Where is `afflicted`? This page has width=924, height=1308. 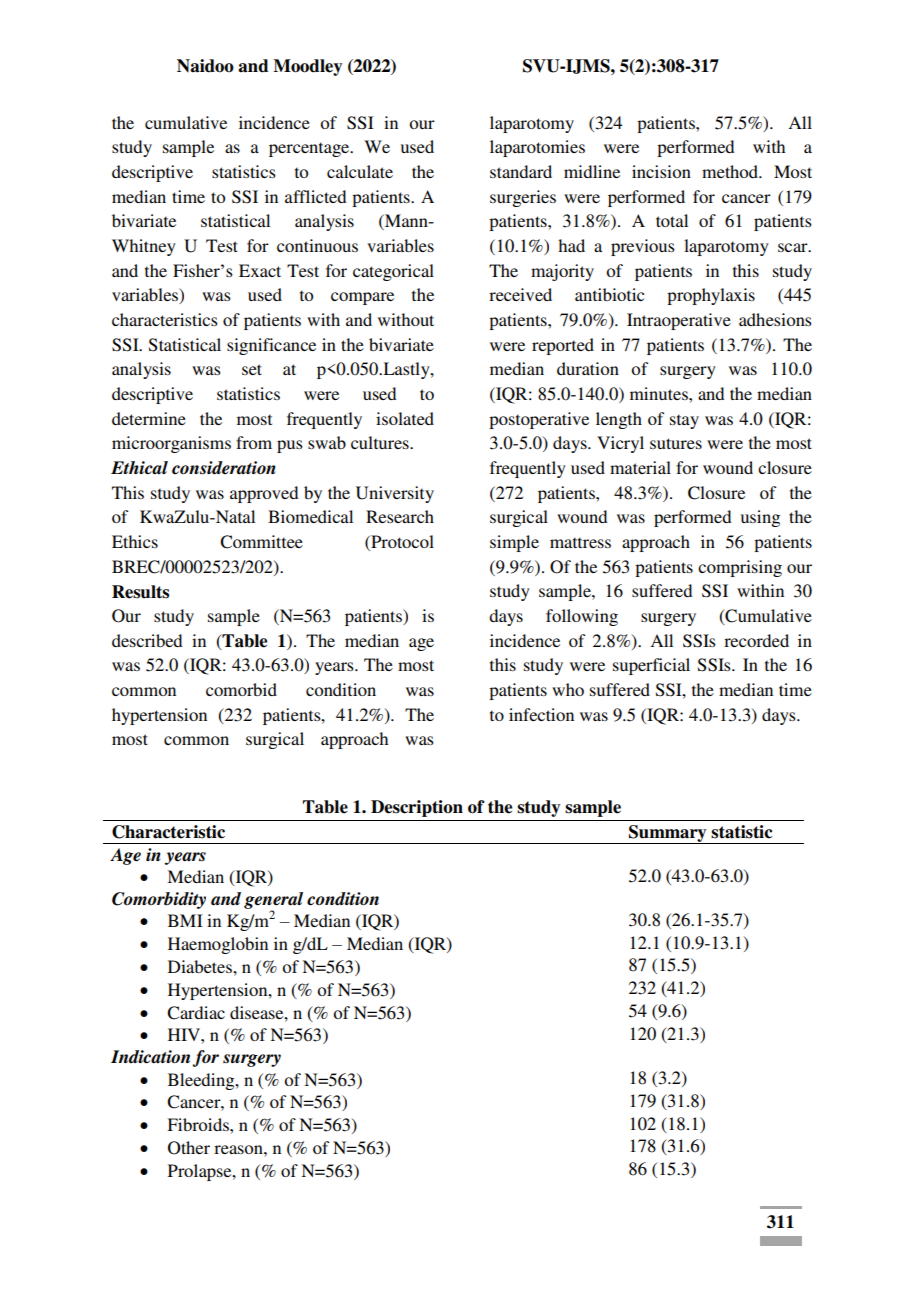 afflicted is located at coordinates (315, 196).
